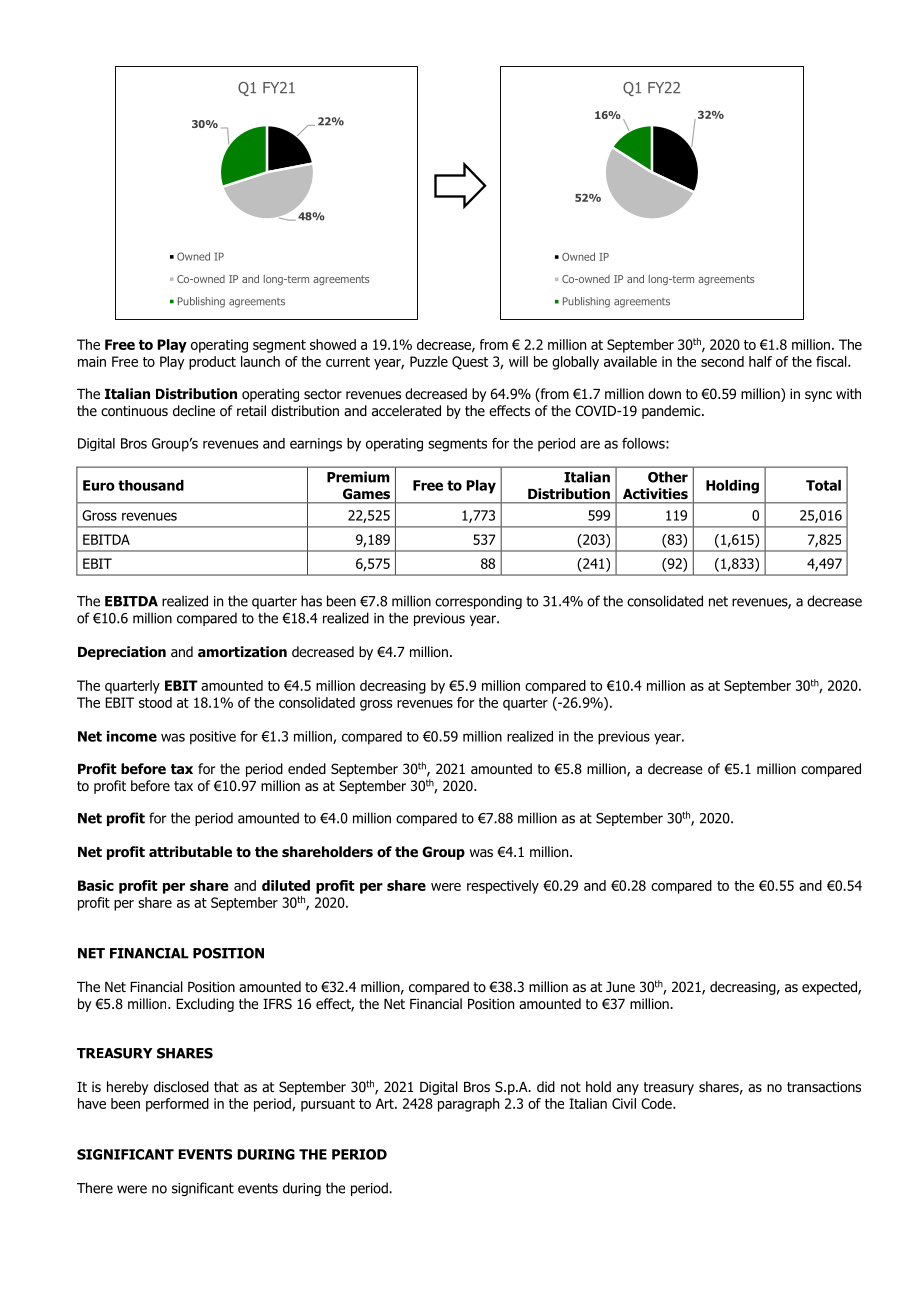  What do you see at coordinates (468, 1105) in the page?
I see `paragraph` at bounding box center [468, 1105].
